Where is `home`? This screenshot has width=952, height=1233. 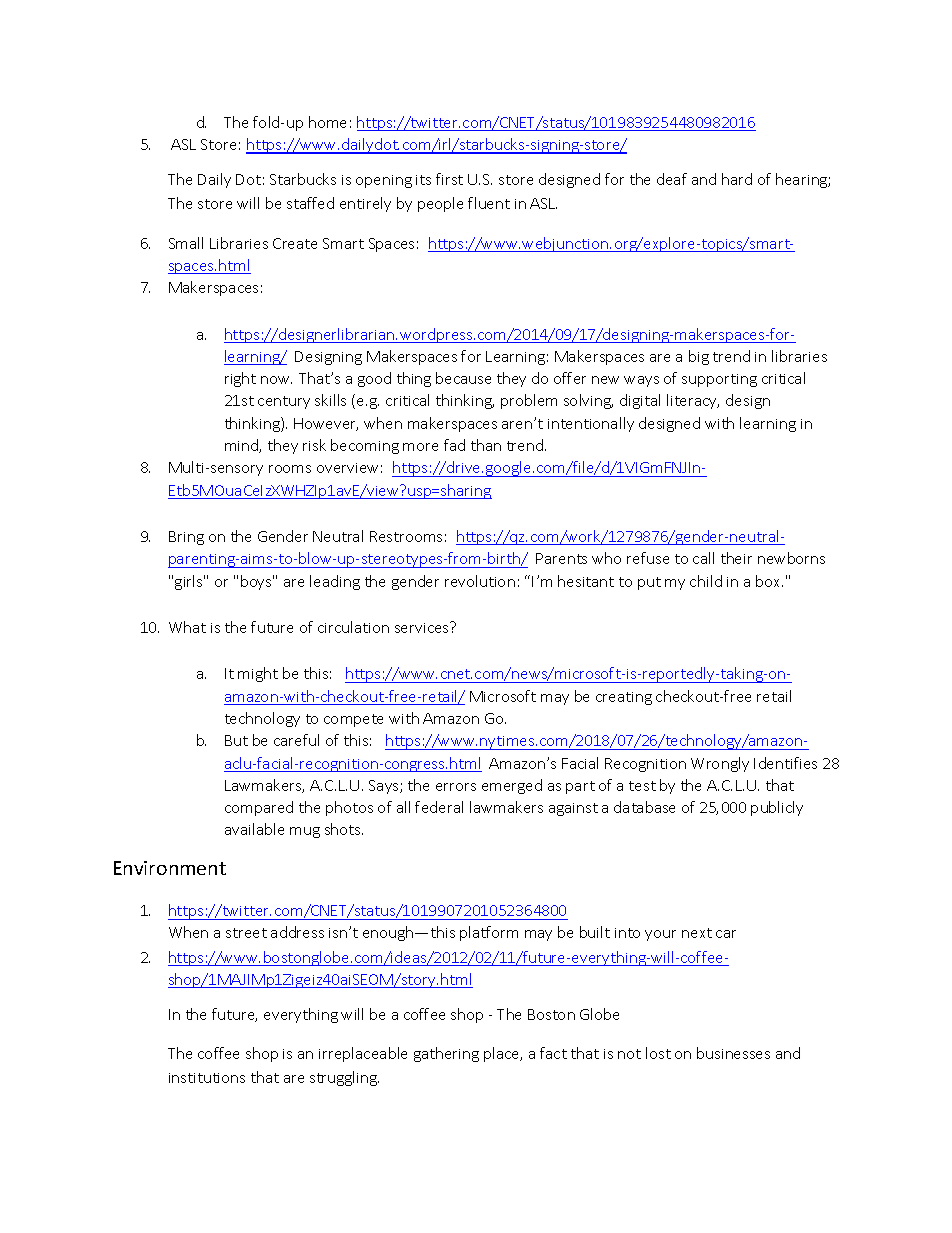
home is located at coordinates (327, 122).
